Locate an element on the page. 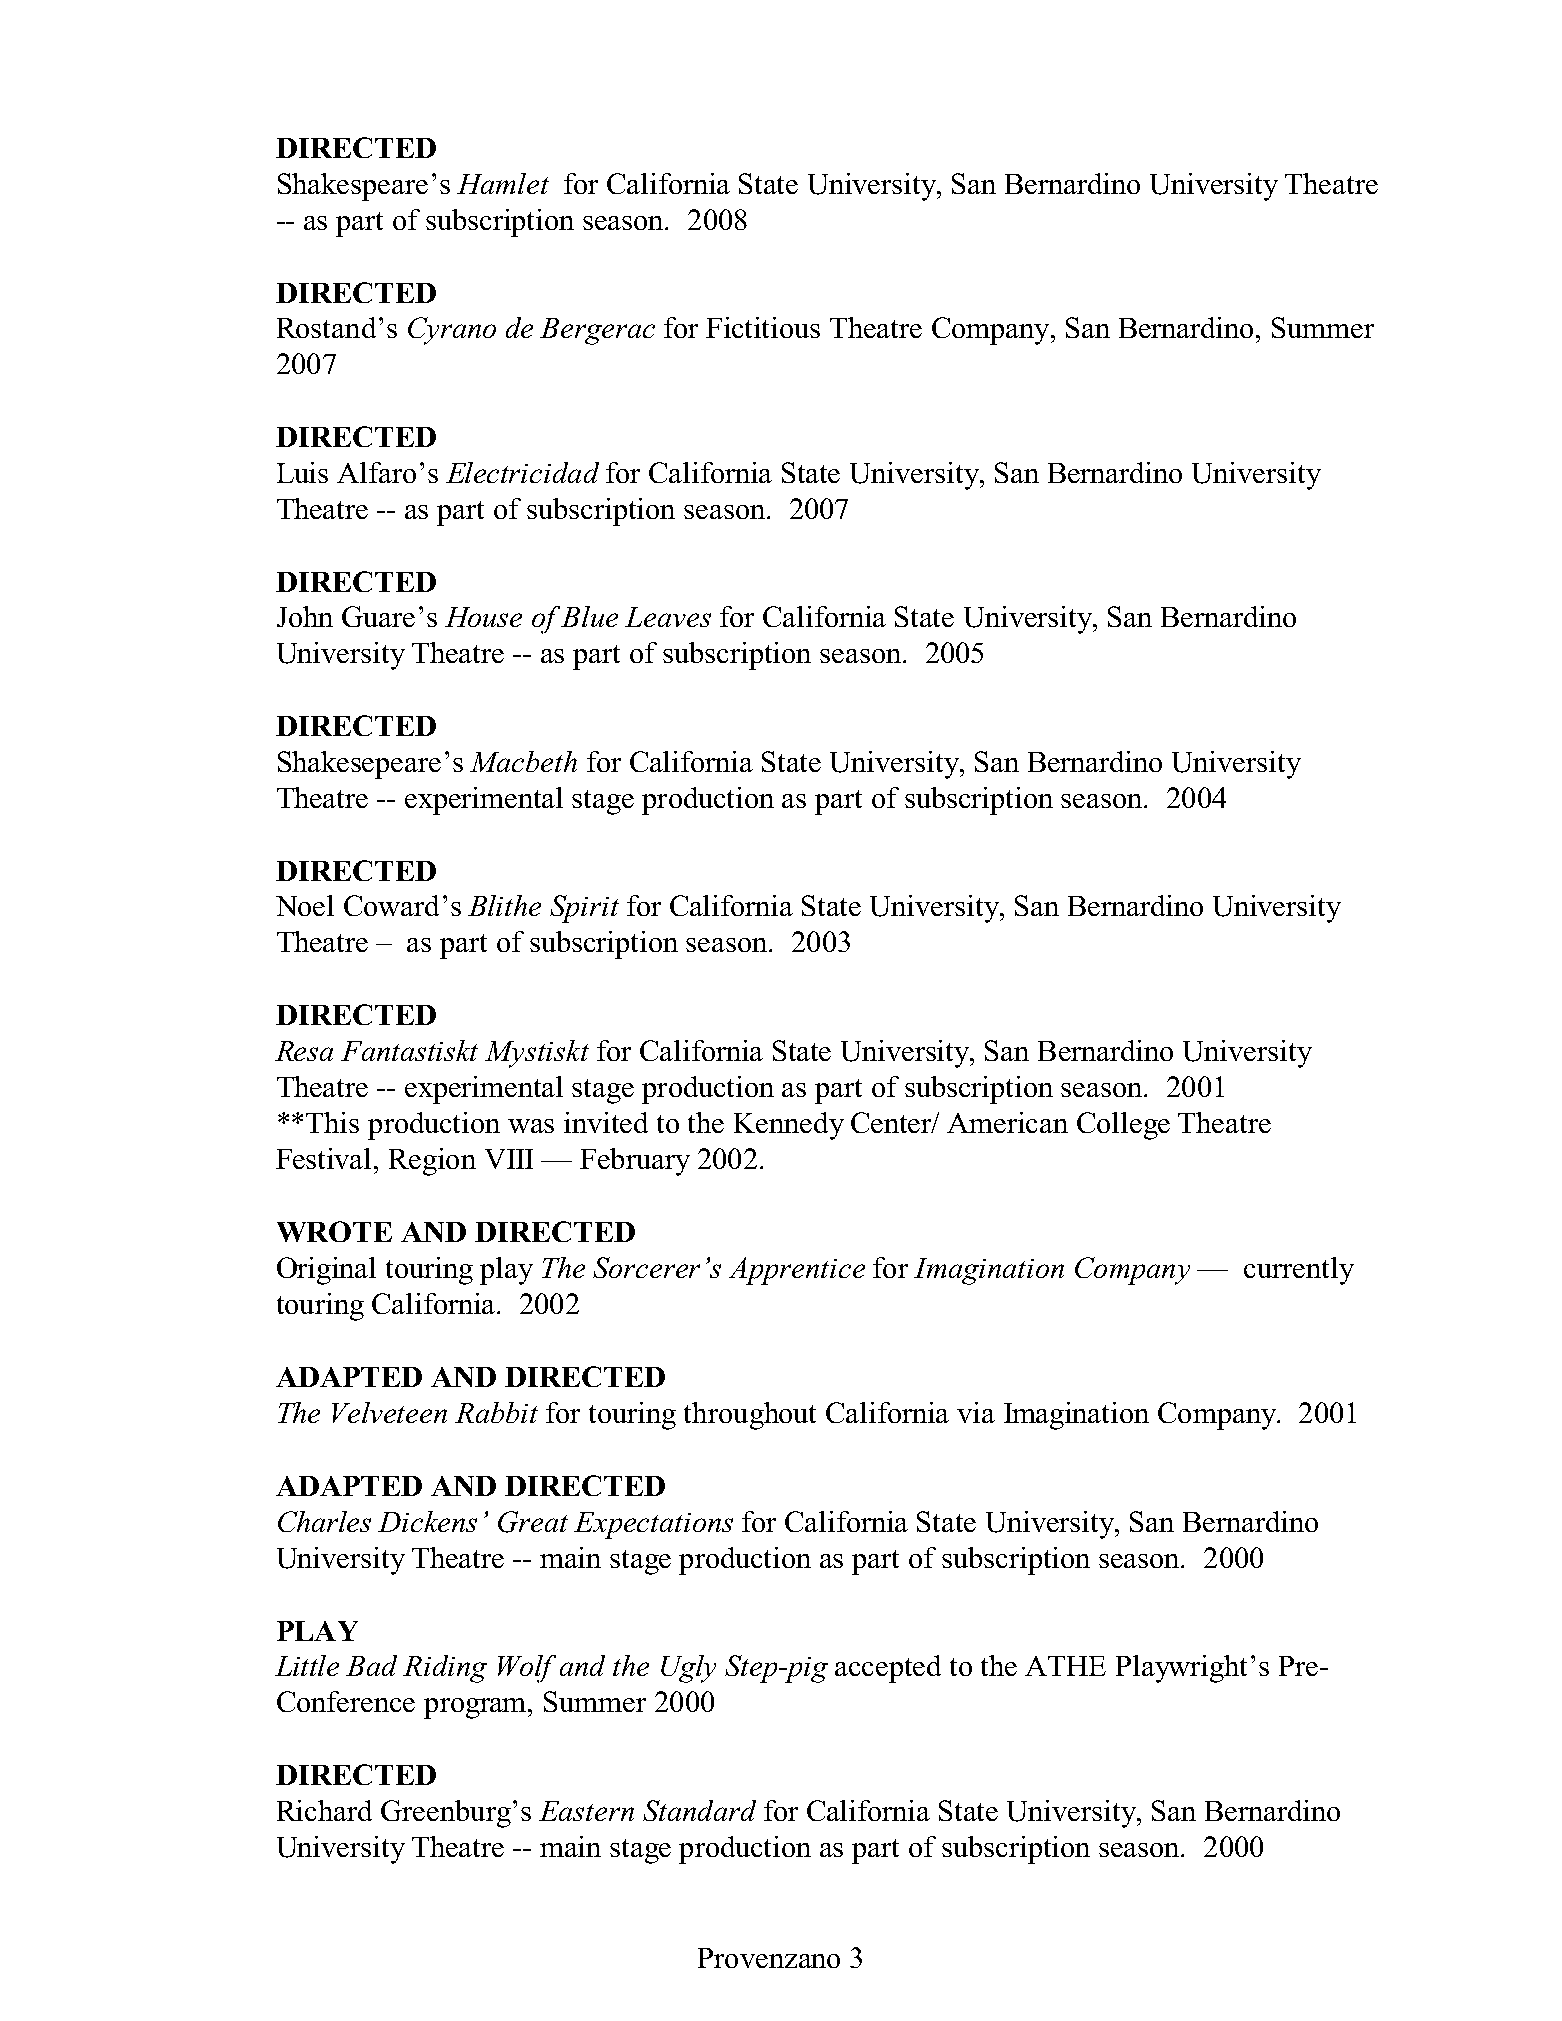  American is located at coordinates (1007, 1122).
